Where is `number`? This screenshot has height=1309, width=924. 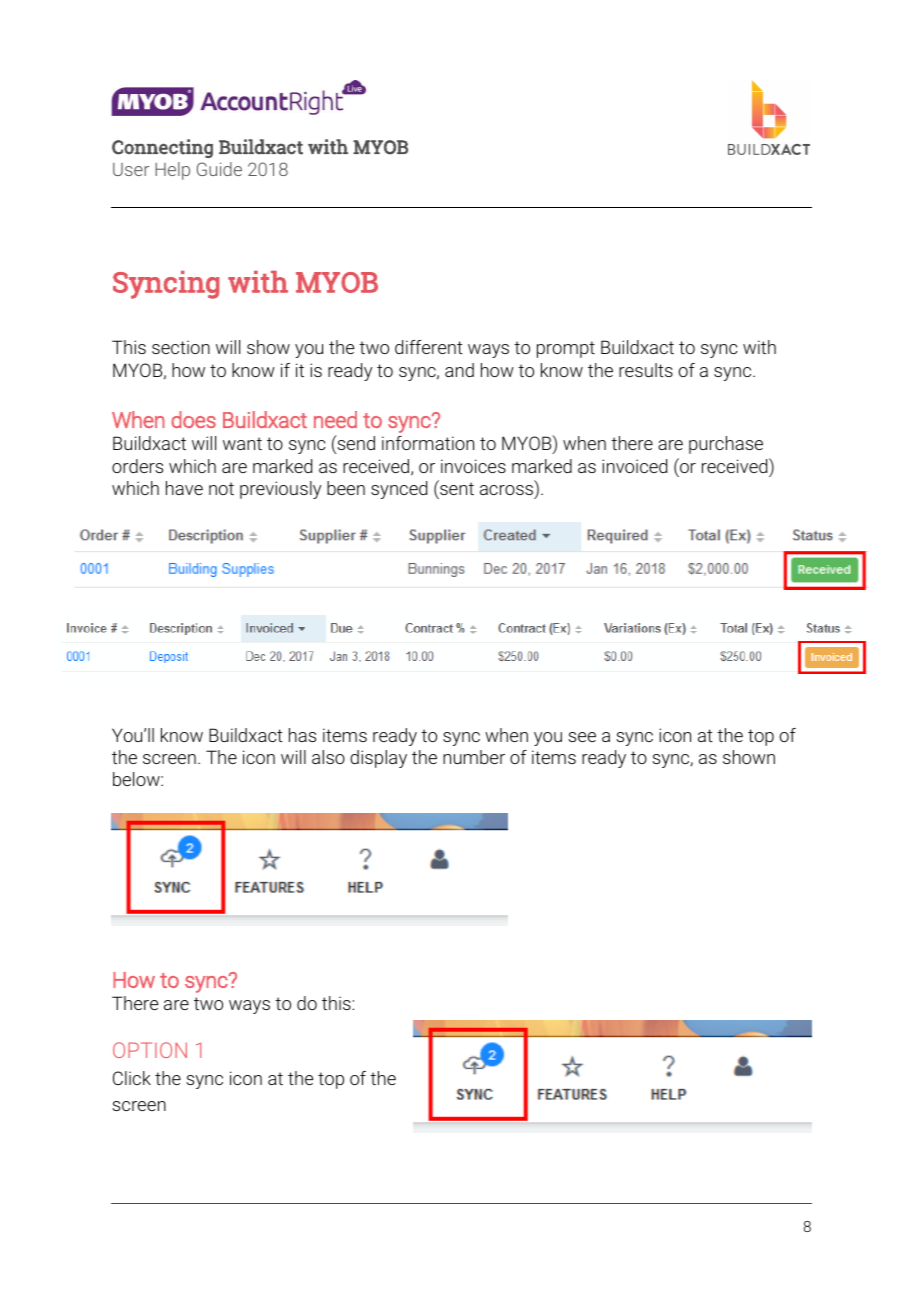 number is located at coordinates (474, 757).
